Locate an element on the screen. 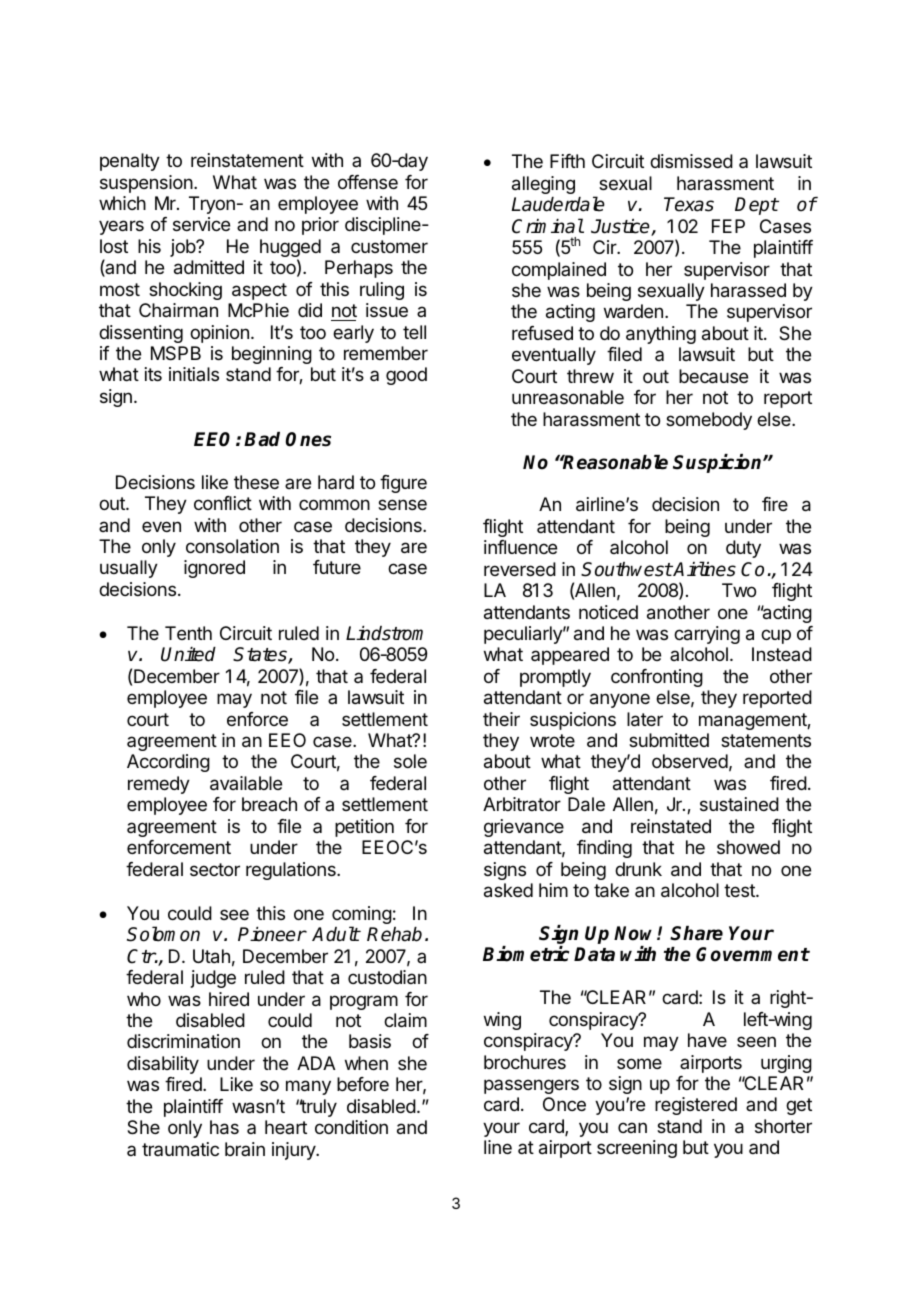 The image size is (924, 1308). test is located at coordinates (740, 890).
